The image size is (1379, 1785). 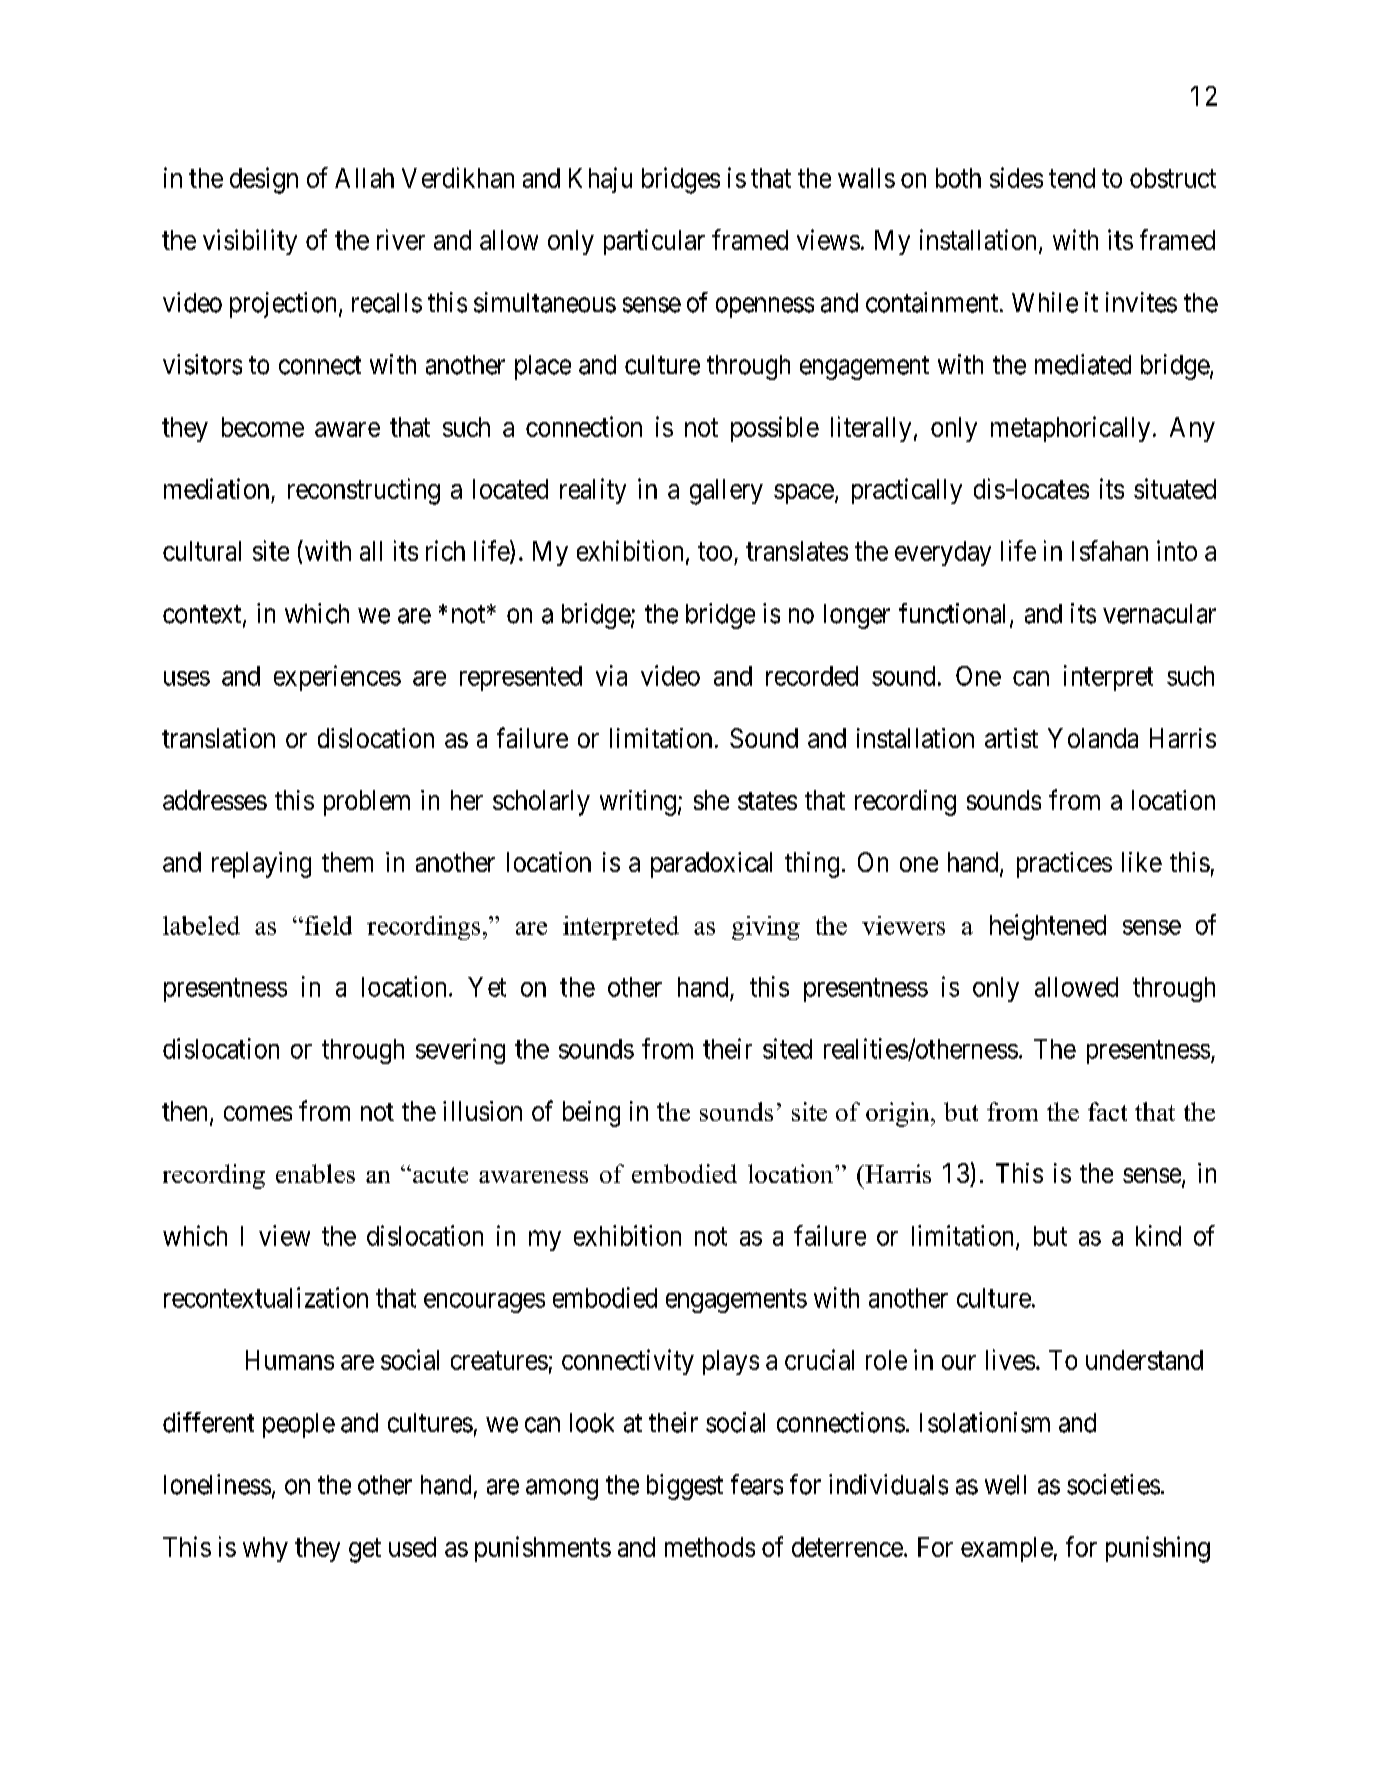 I want to click on too, so click(x=715, y=552).
